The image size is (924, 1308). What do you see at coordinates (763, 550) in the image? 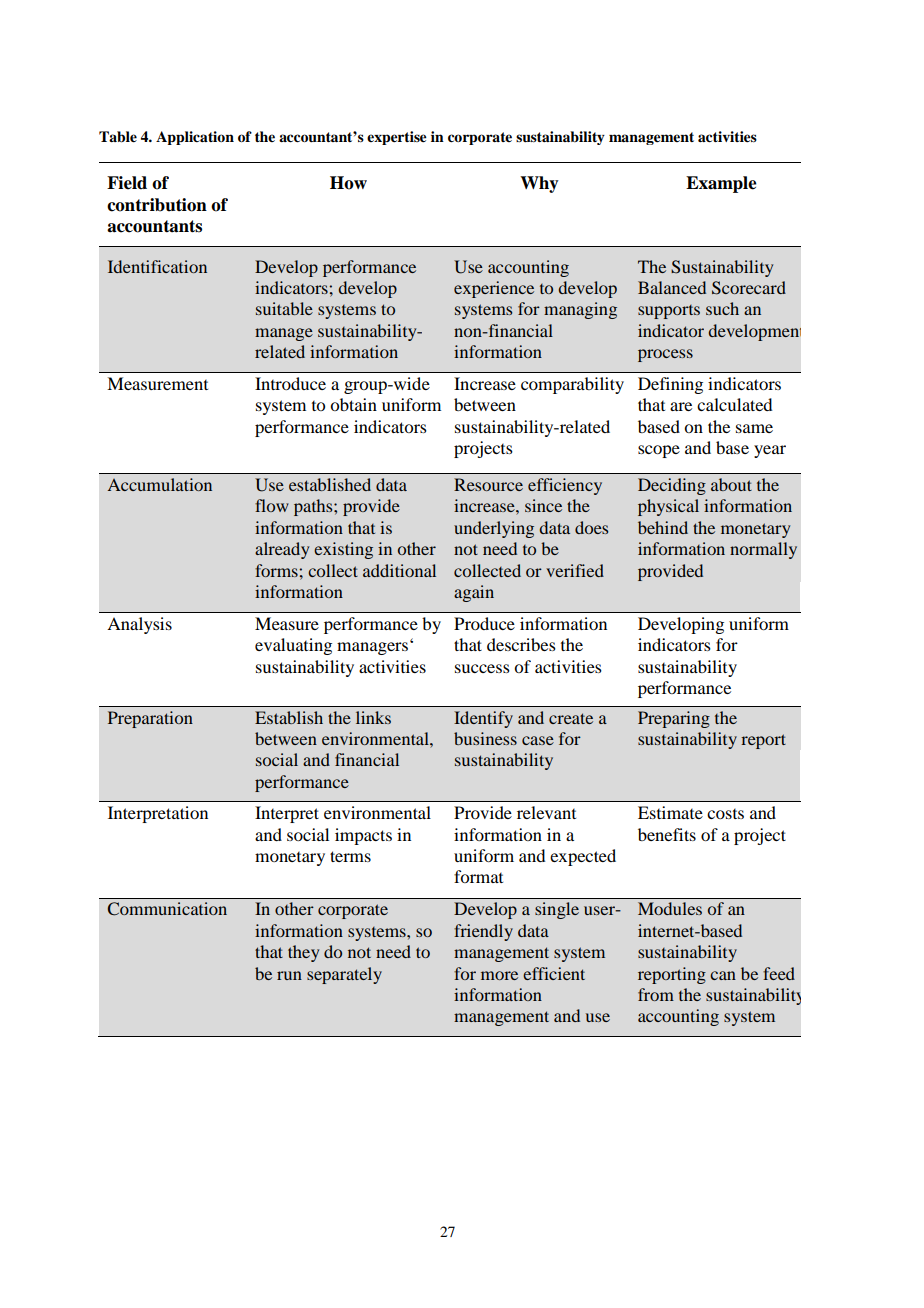
I see `normally` at bounding box center [763, 550].
